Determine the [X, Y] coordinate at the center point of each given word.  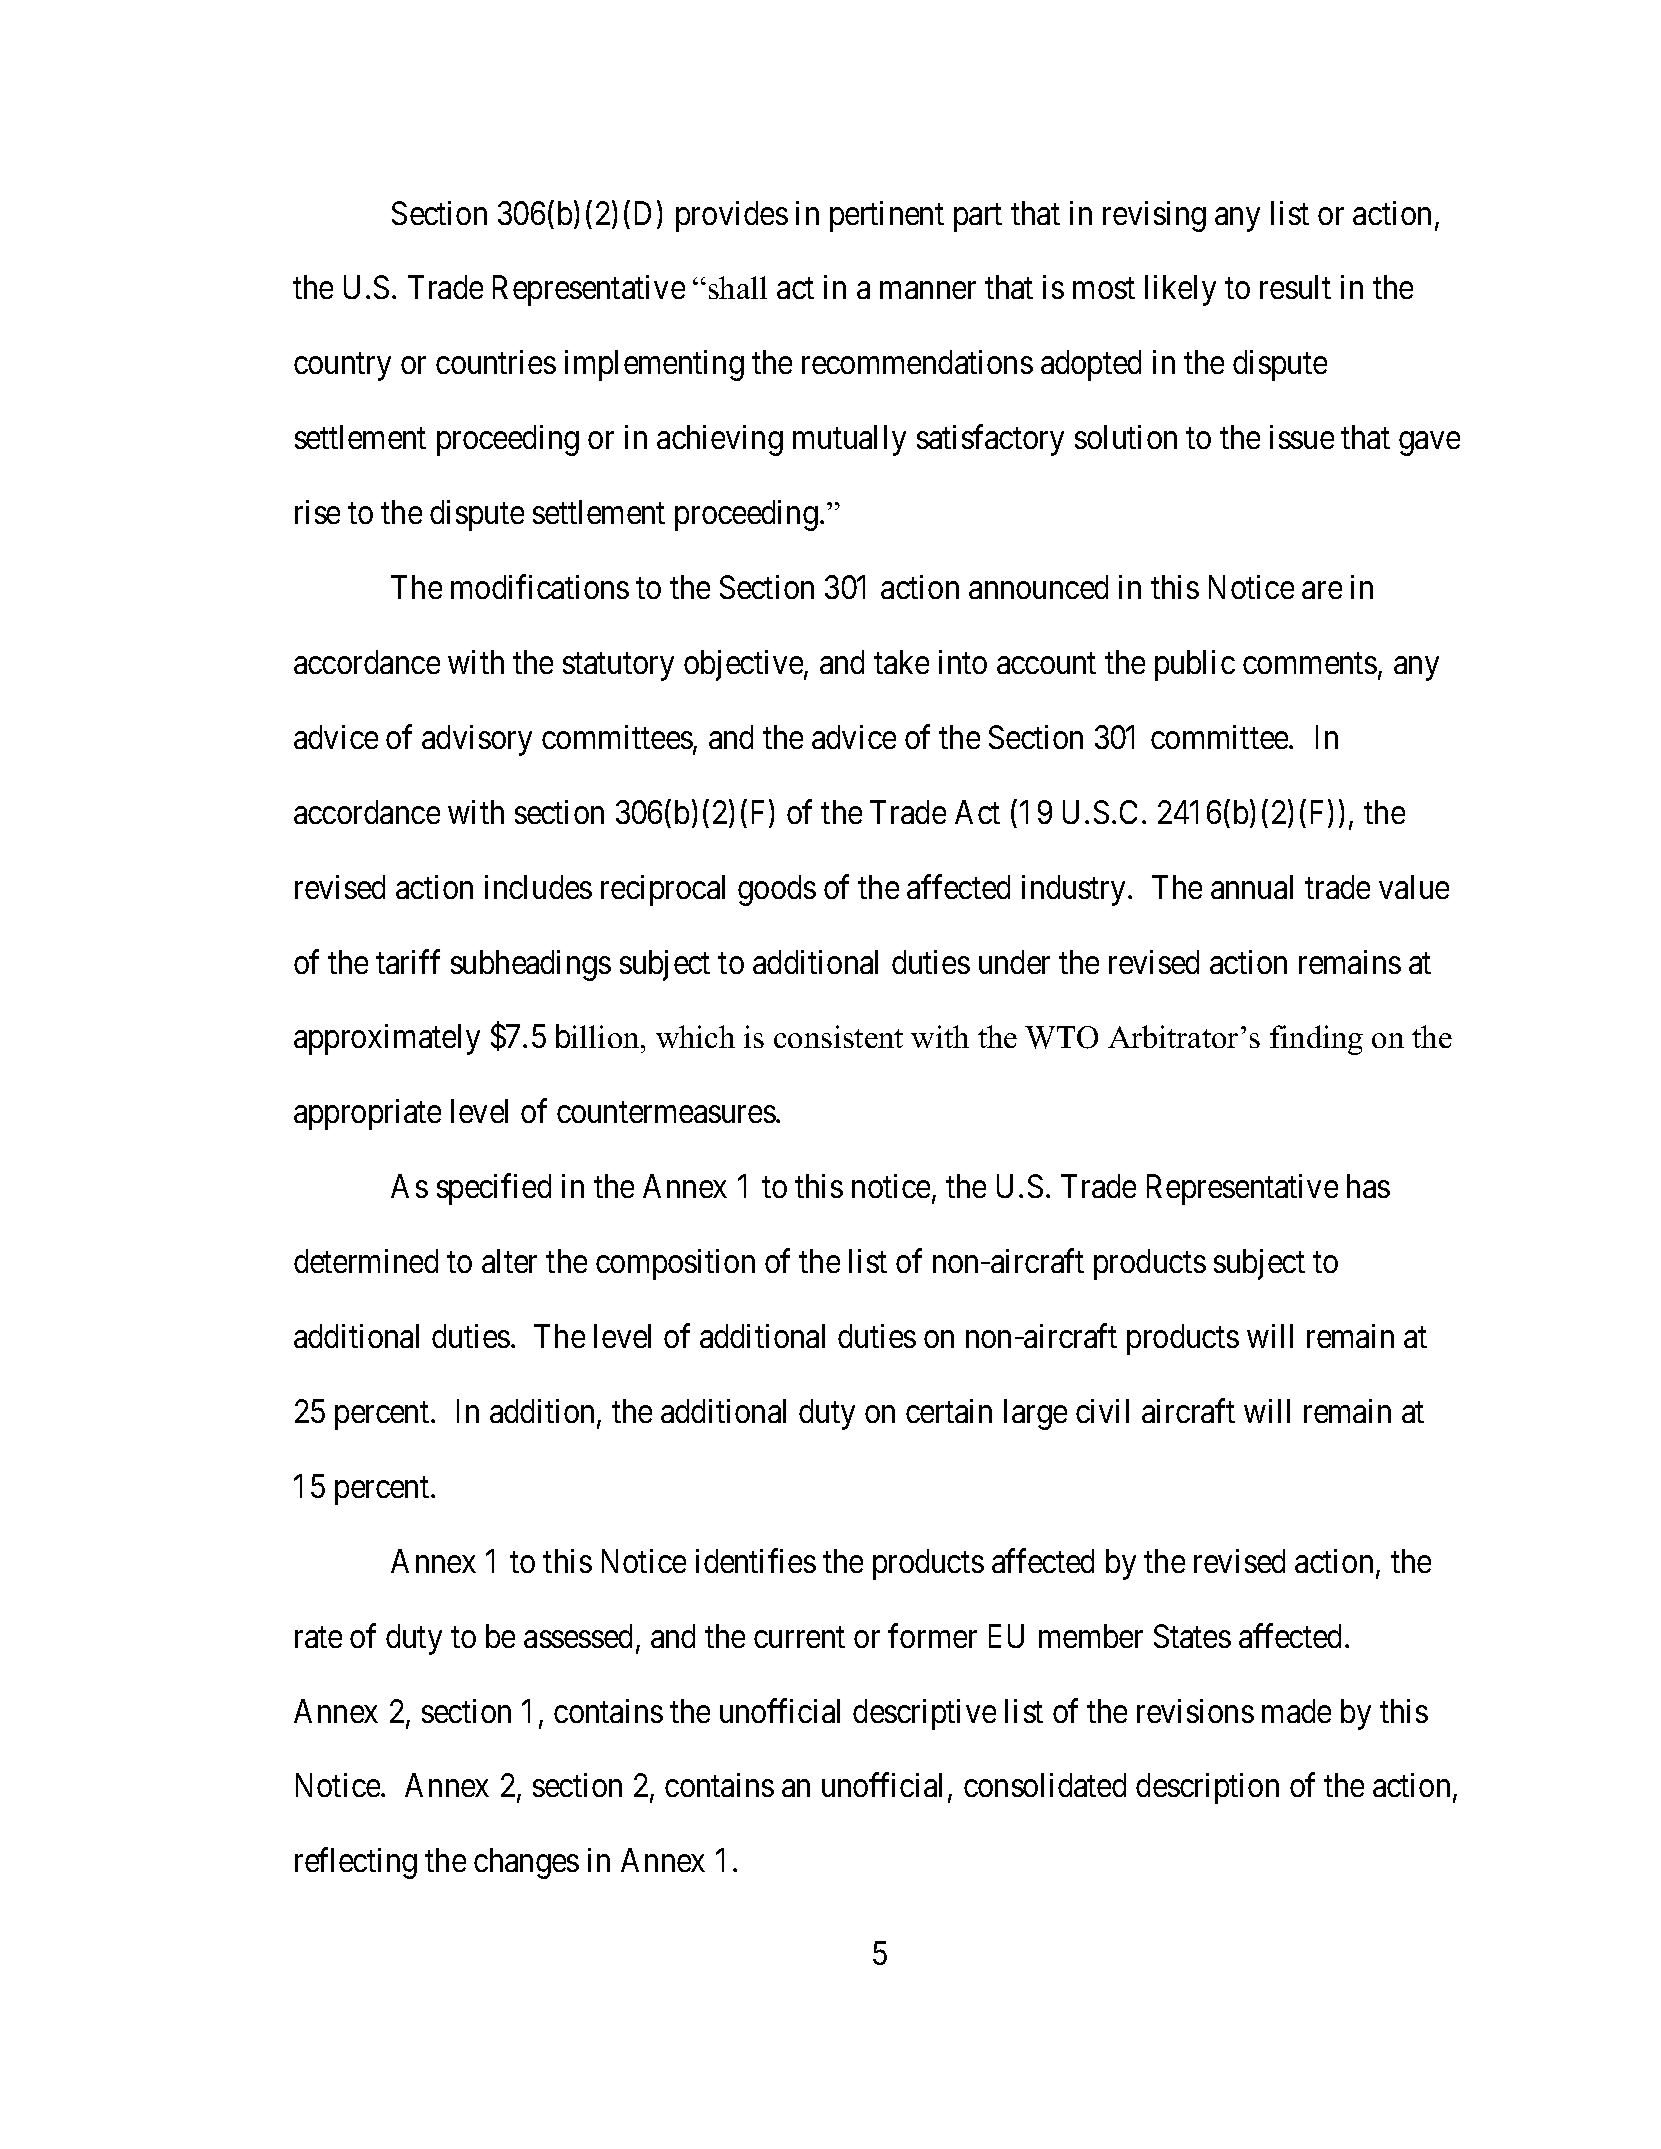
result [1295, 287]
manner [928, 290]
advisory [477, 740]
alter [509, 1261]
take [901, 662]
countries [496, 362]
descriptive [924, 1714]
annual [1252, 887]
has [1368, 1186]
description [1207, 1788]
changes [526, 1863]
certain [949, 1411]
